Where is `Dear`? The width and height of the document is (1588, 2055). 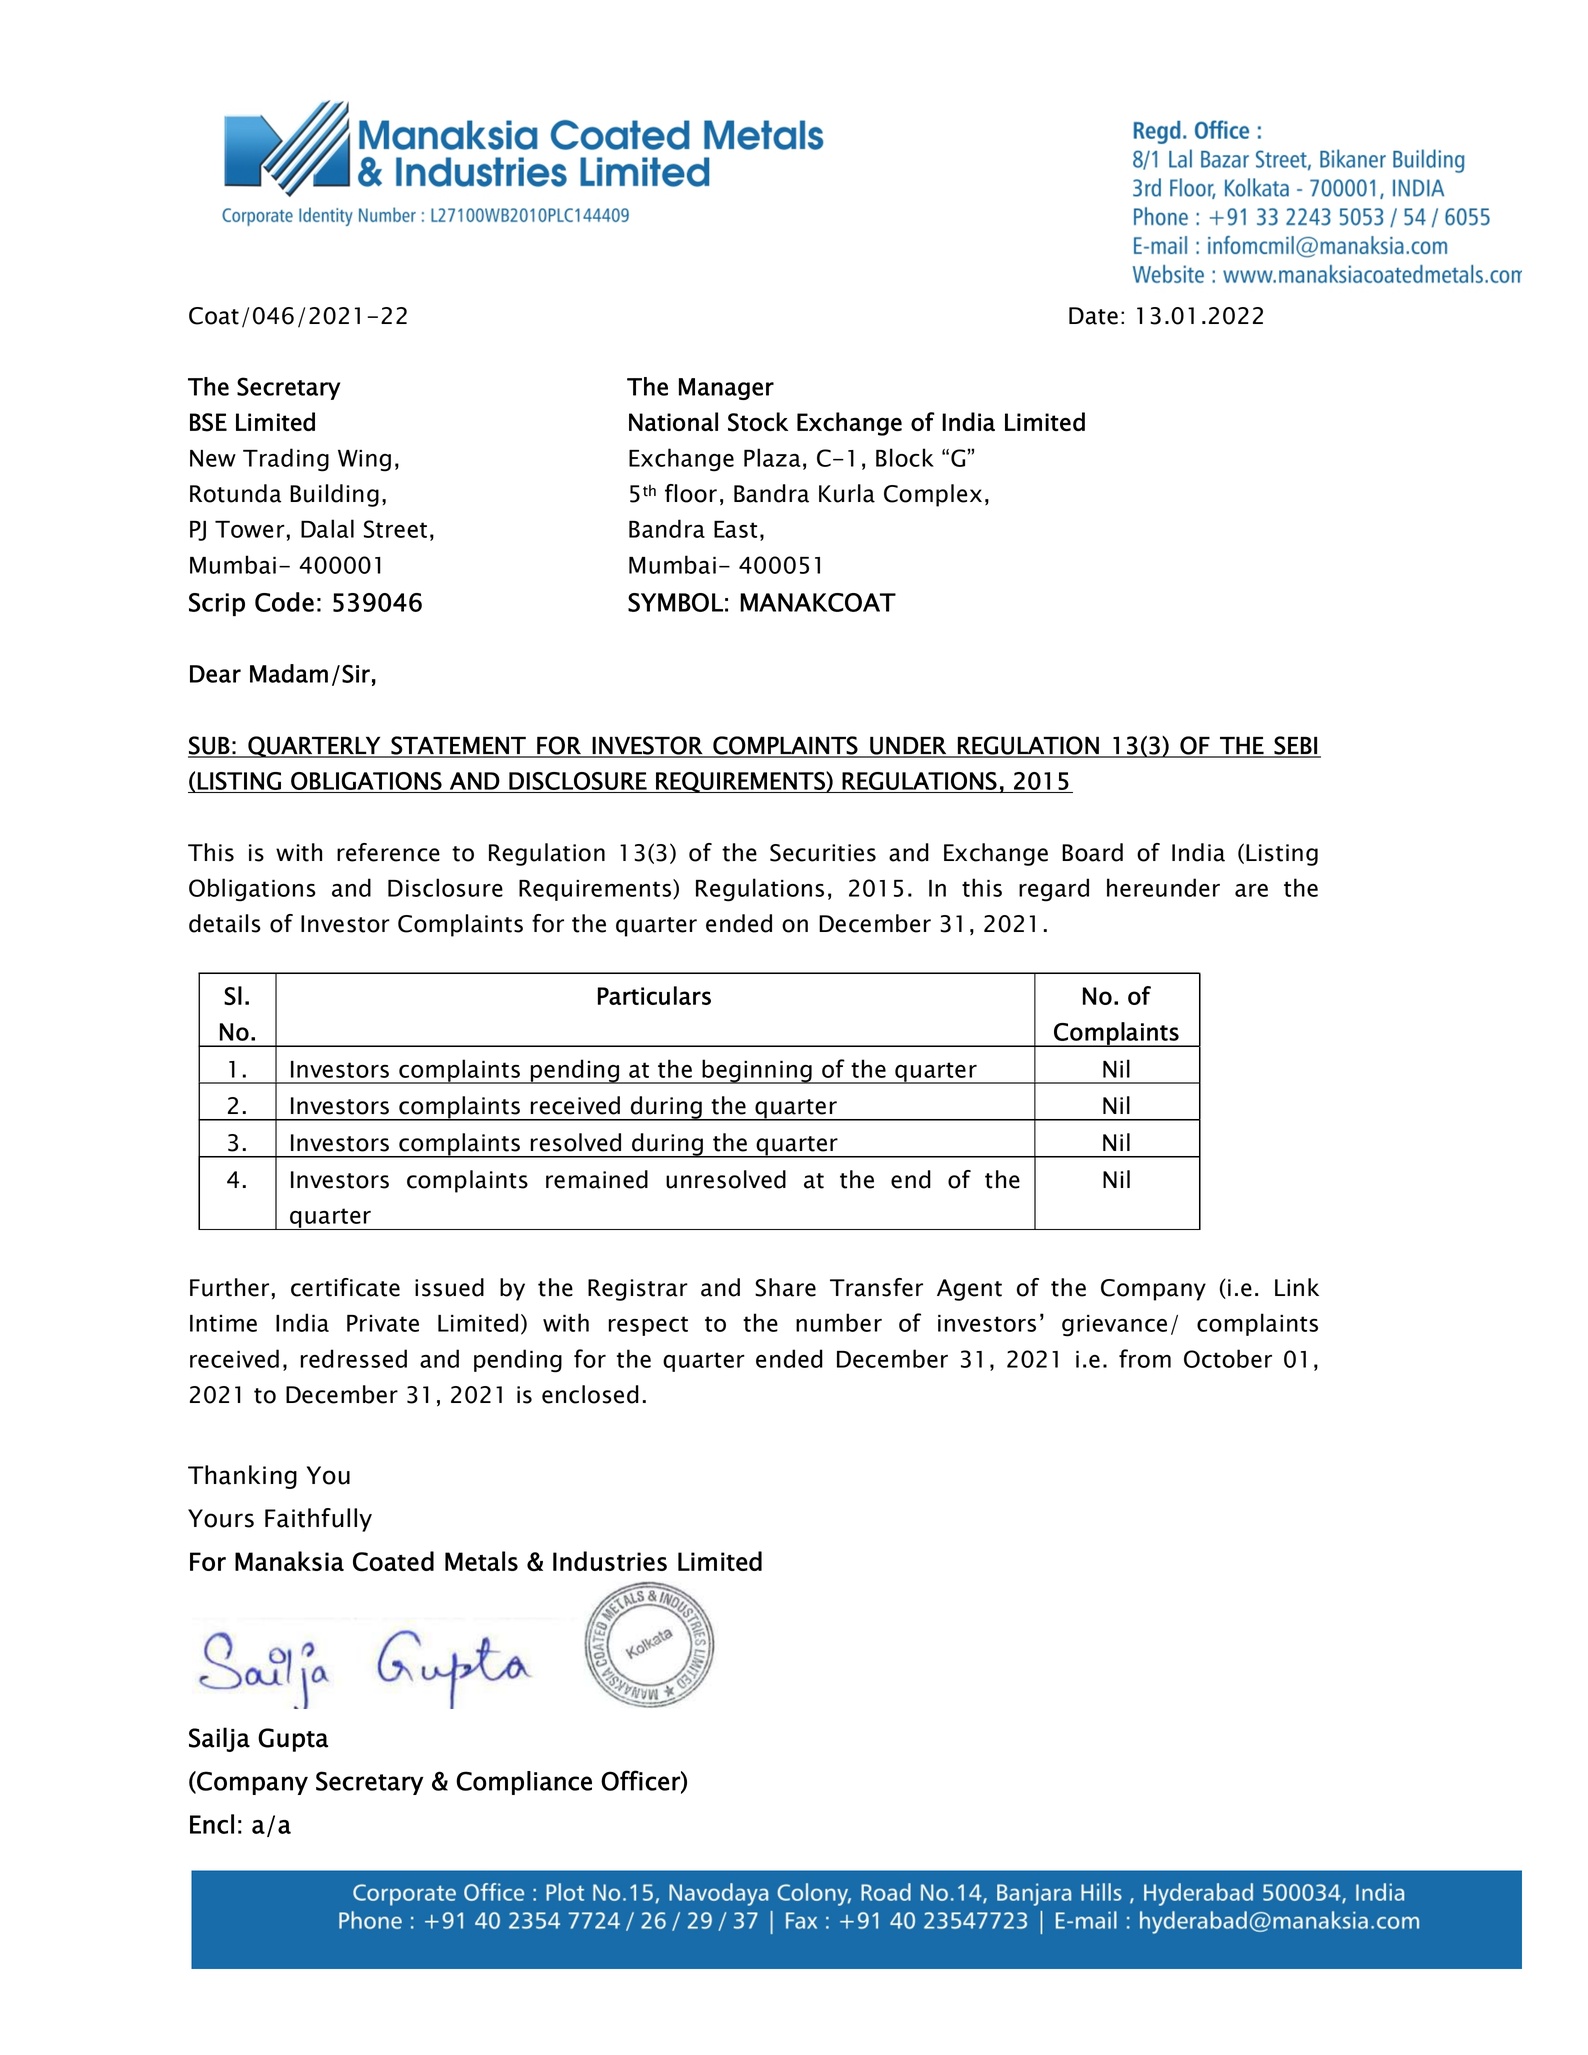
Dear is located at coordinates (215, 674).
